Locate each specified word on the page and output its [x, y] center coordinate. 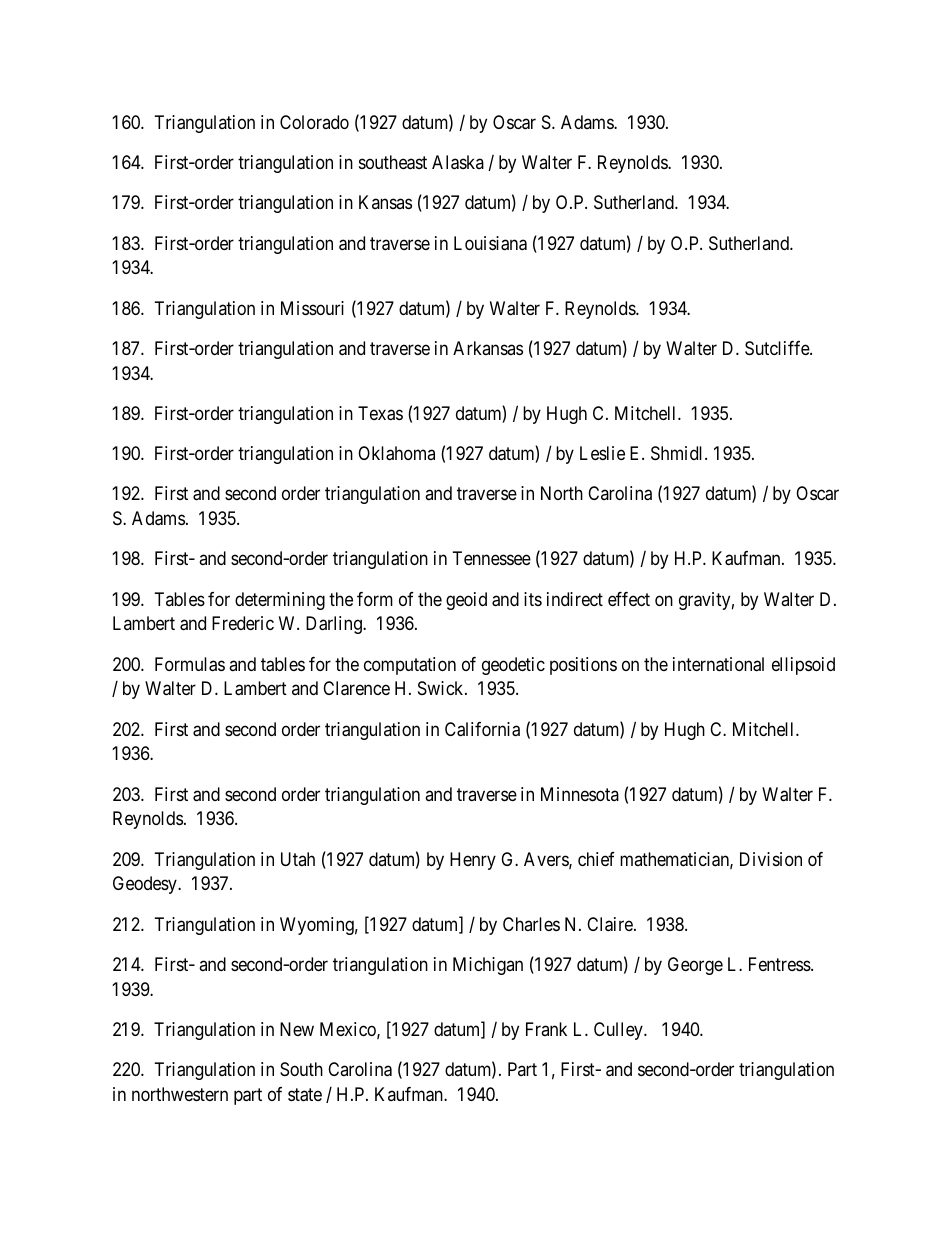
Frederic [243, 623]
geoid [466, 601]
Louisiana [490, 243]
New [297, 1029]
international [718, 664]
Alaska [458, 162]
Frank [546, 1029]
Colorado [314, 122]
